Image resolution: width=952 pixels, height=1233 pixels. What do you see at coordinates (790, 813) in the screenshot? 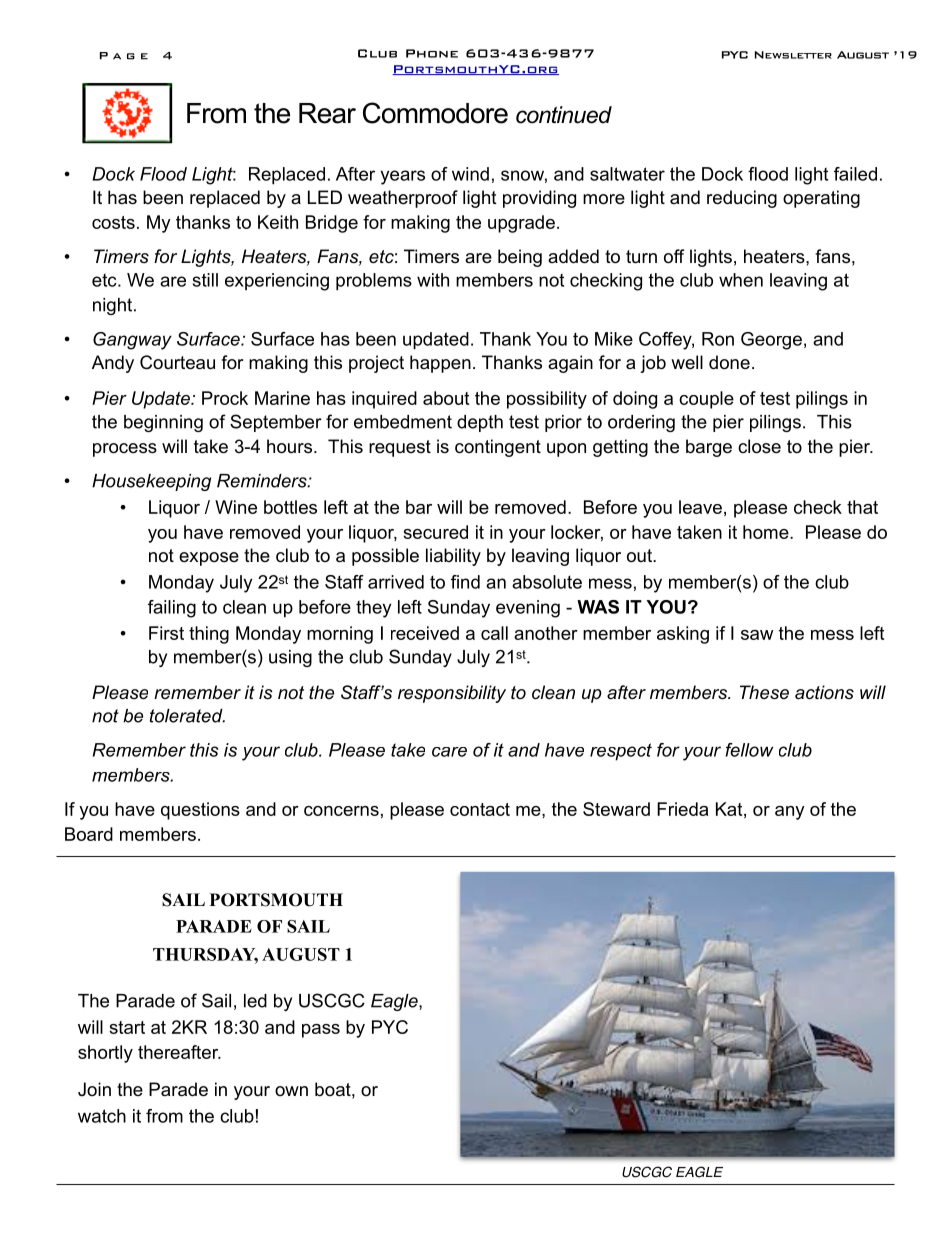
I see `any` at bounding box center [790, 813].
